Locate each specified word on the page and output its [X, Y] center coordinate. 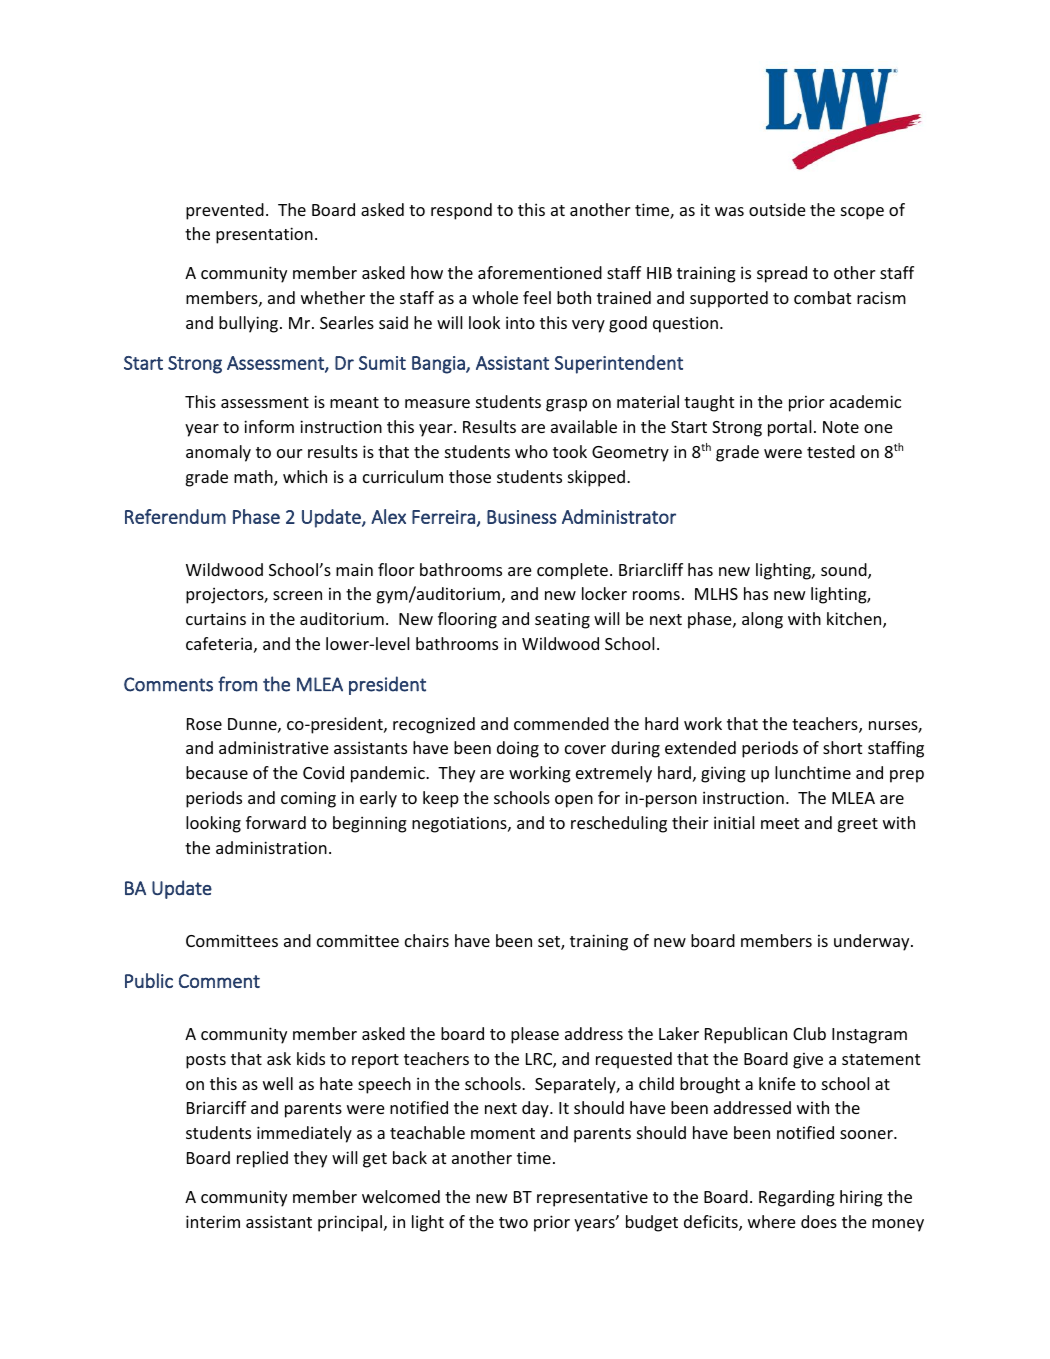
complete [572, 571]
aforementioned [540, 272]
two [513, 1222]
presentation [264, 235]
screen [297, 595]
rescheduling [619, 824]
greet [858, 825]
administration [271, 847]
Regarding [797, 1198]
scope [862, 213]
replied [262, 1159]
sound [845, 571]
